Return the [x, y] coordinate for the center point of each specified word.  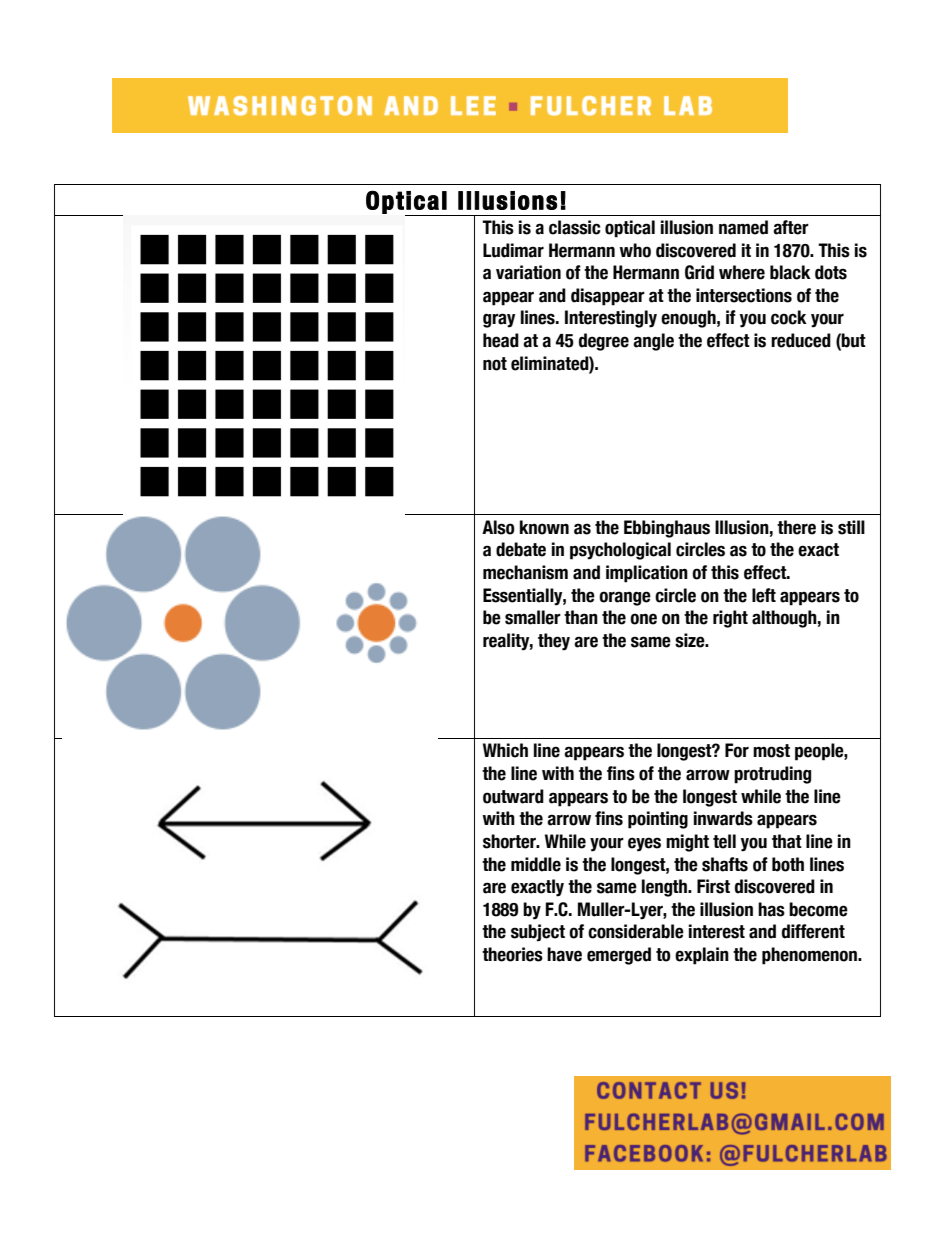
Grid [699, 272]
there [796, 527]
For [737, 750]
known [544, 527]
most [771, 751]
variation [528, 272]
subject [538, 933]
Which [505, 750]
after [791, 227]
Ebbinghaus [667, 529]
